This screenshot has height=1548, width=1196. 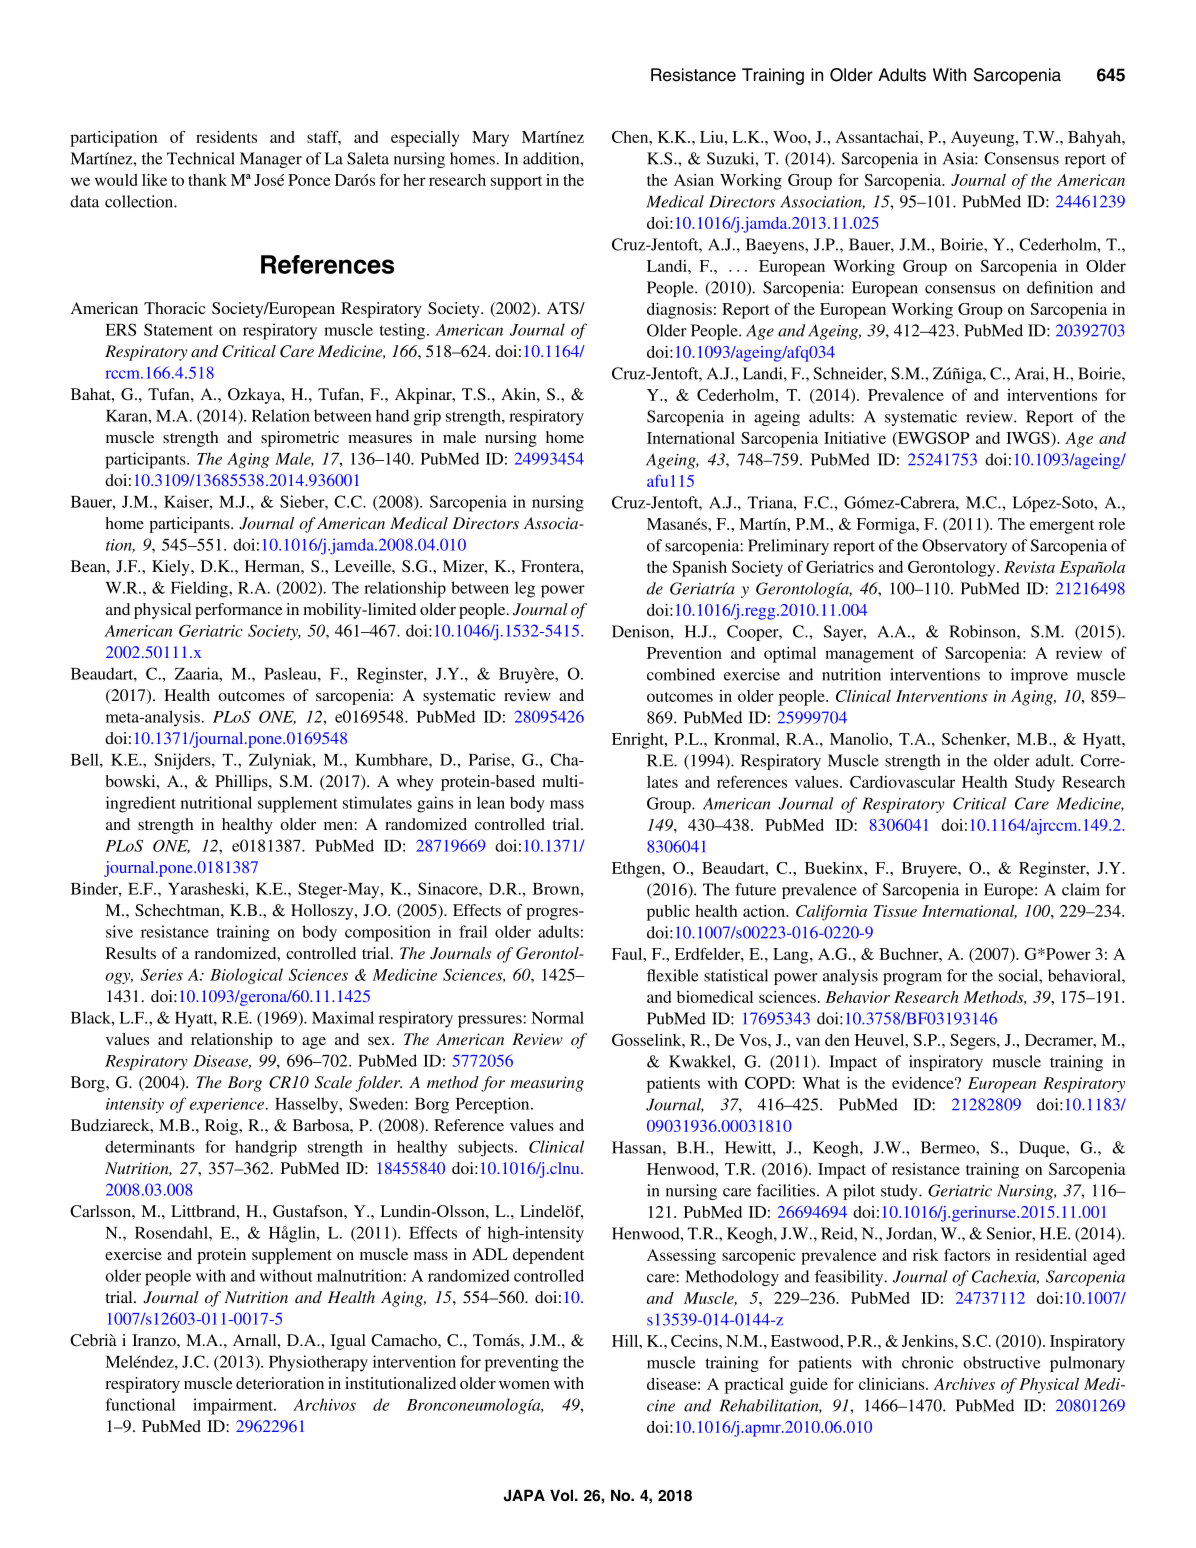 I want to click on thank, so click(x=207, y=180).
